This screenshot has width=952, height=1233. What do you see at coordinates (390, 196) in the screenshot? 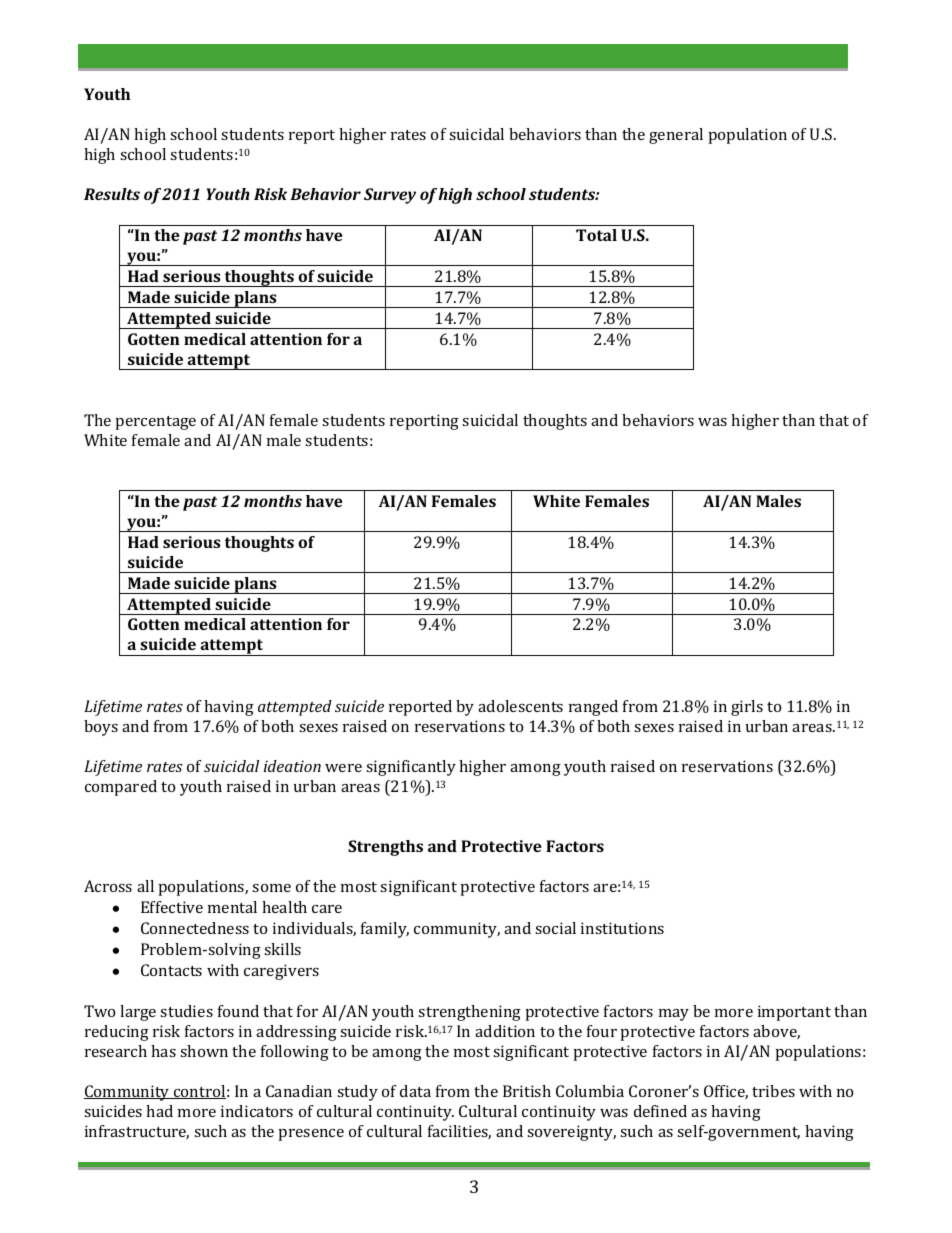
I see `Survey` at bounding box center [390, 196].
